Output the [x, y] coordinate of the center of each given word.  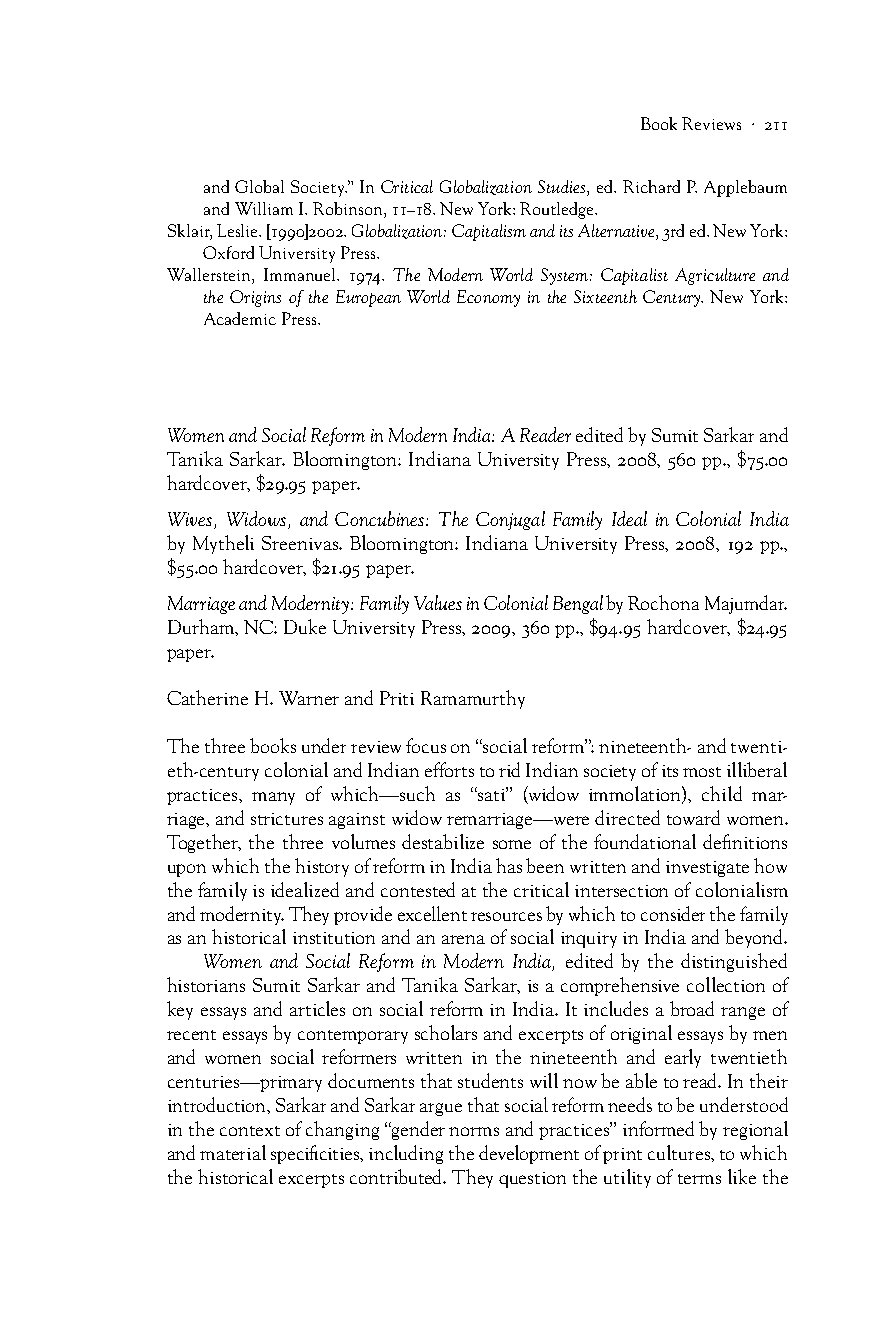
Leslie [239, 230]
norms [474, 1131]
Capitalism [489, 232]
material [233, 1152]
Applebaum [745, 188]
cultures [680, 1152]
